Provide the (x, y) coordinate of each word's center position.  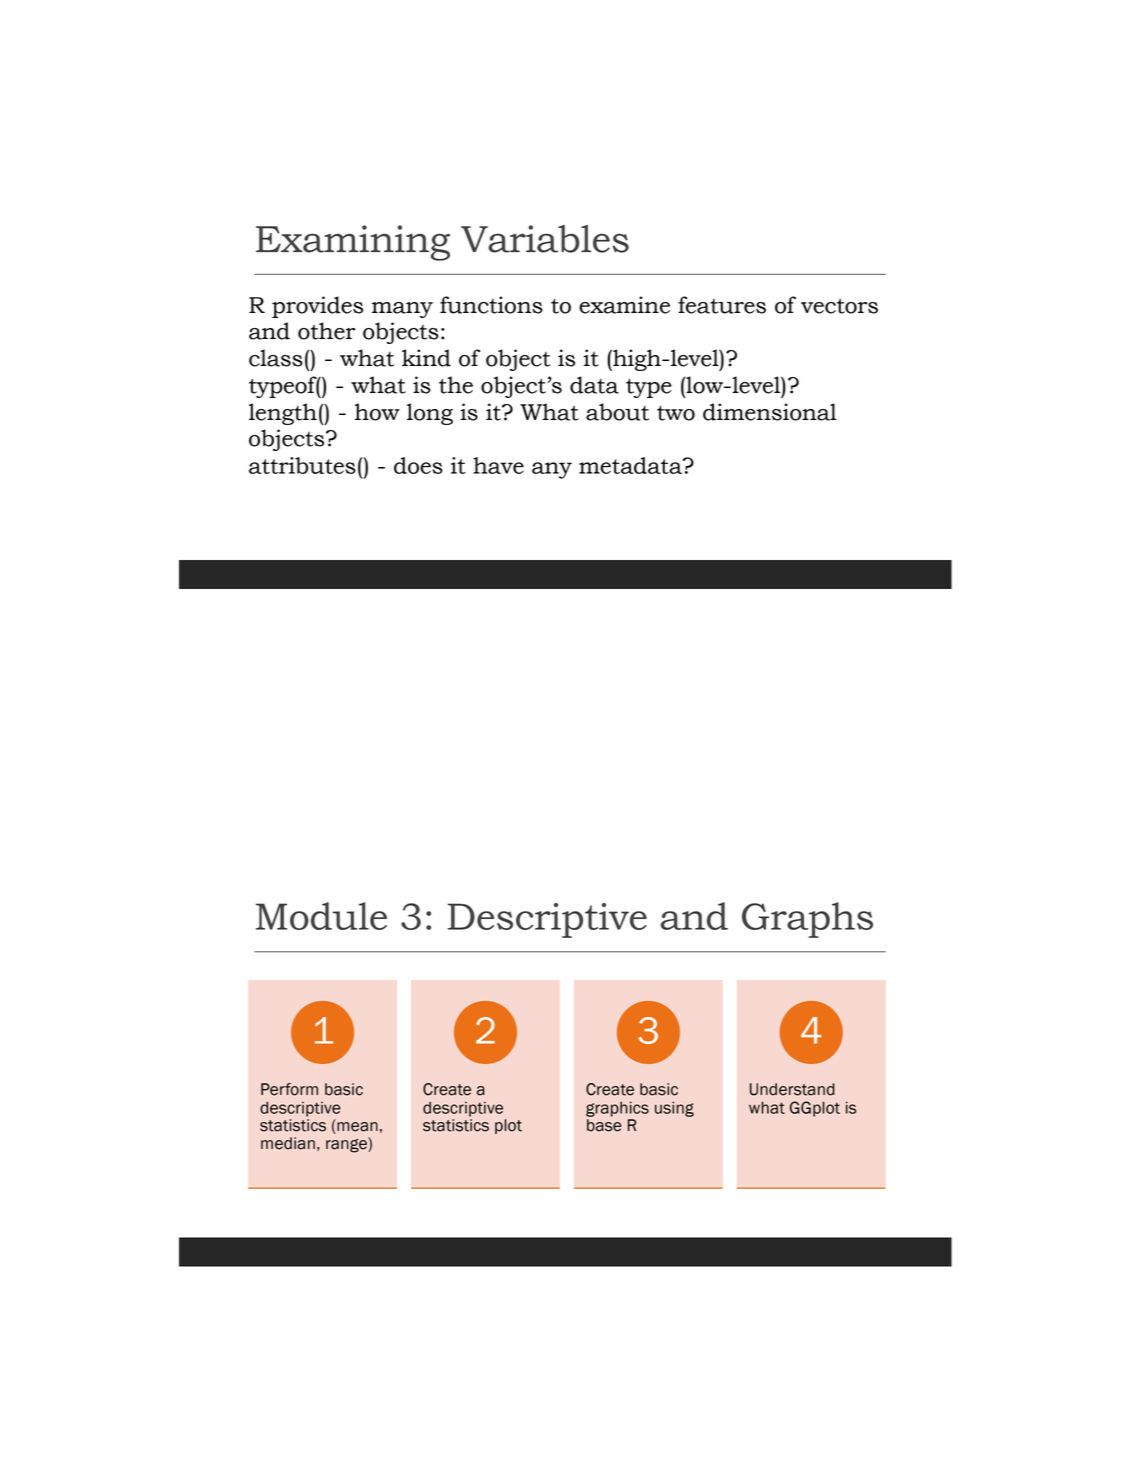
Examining (353, 243)
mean (356, 1125)
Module (321, 916)
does (418, 465)
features (722, 305)
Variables (545, 239)
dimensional (770, 412)
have (498, 465)
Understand (792, 1089)
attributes (302, 465)
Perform (289, 1089)
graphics (617, 1109)
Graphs (807, 920)
